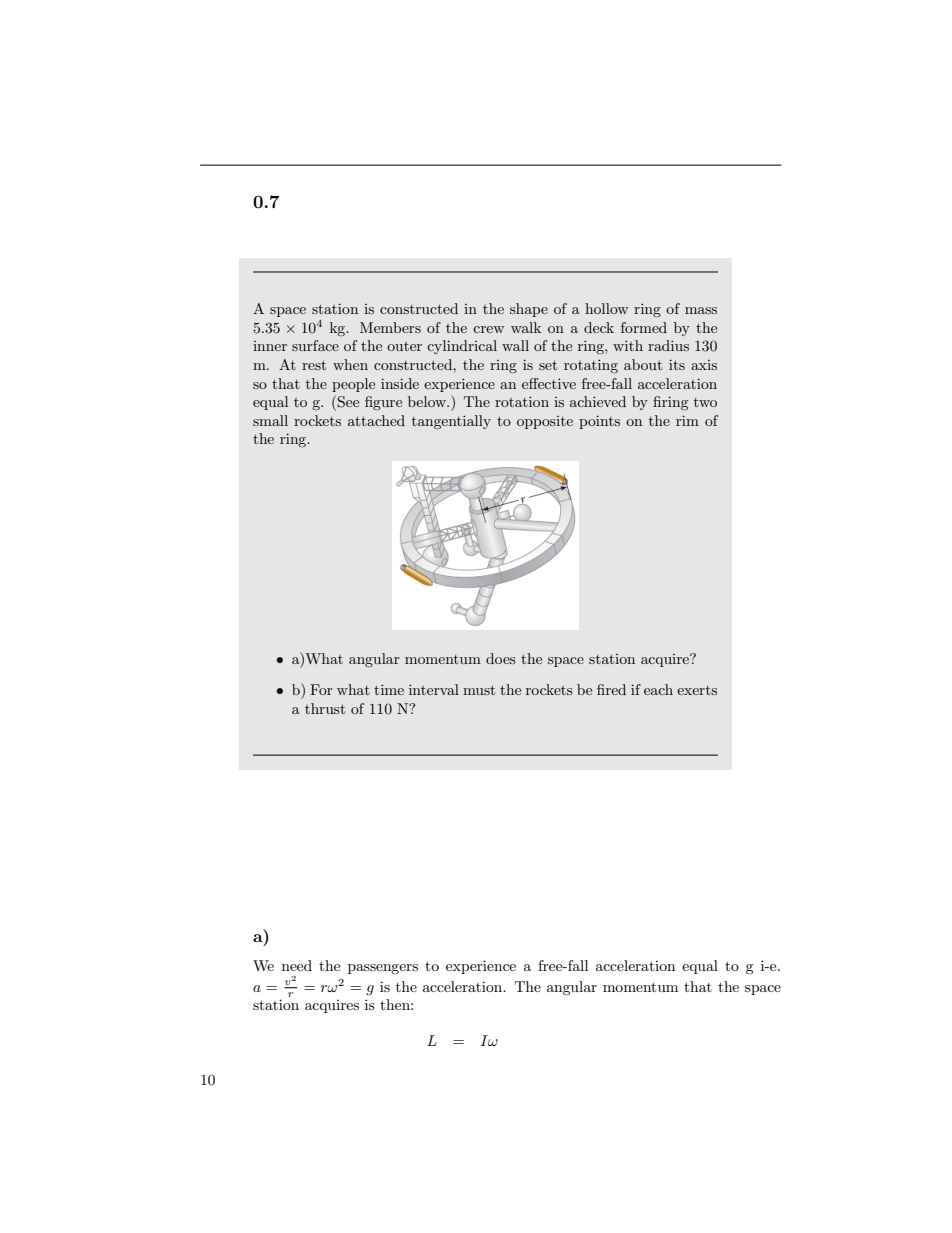 This screenshot has height=1233, width=952. I want to click on crew, so click(488, 329).
